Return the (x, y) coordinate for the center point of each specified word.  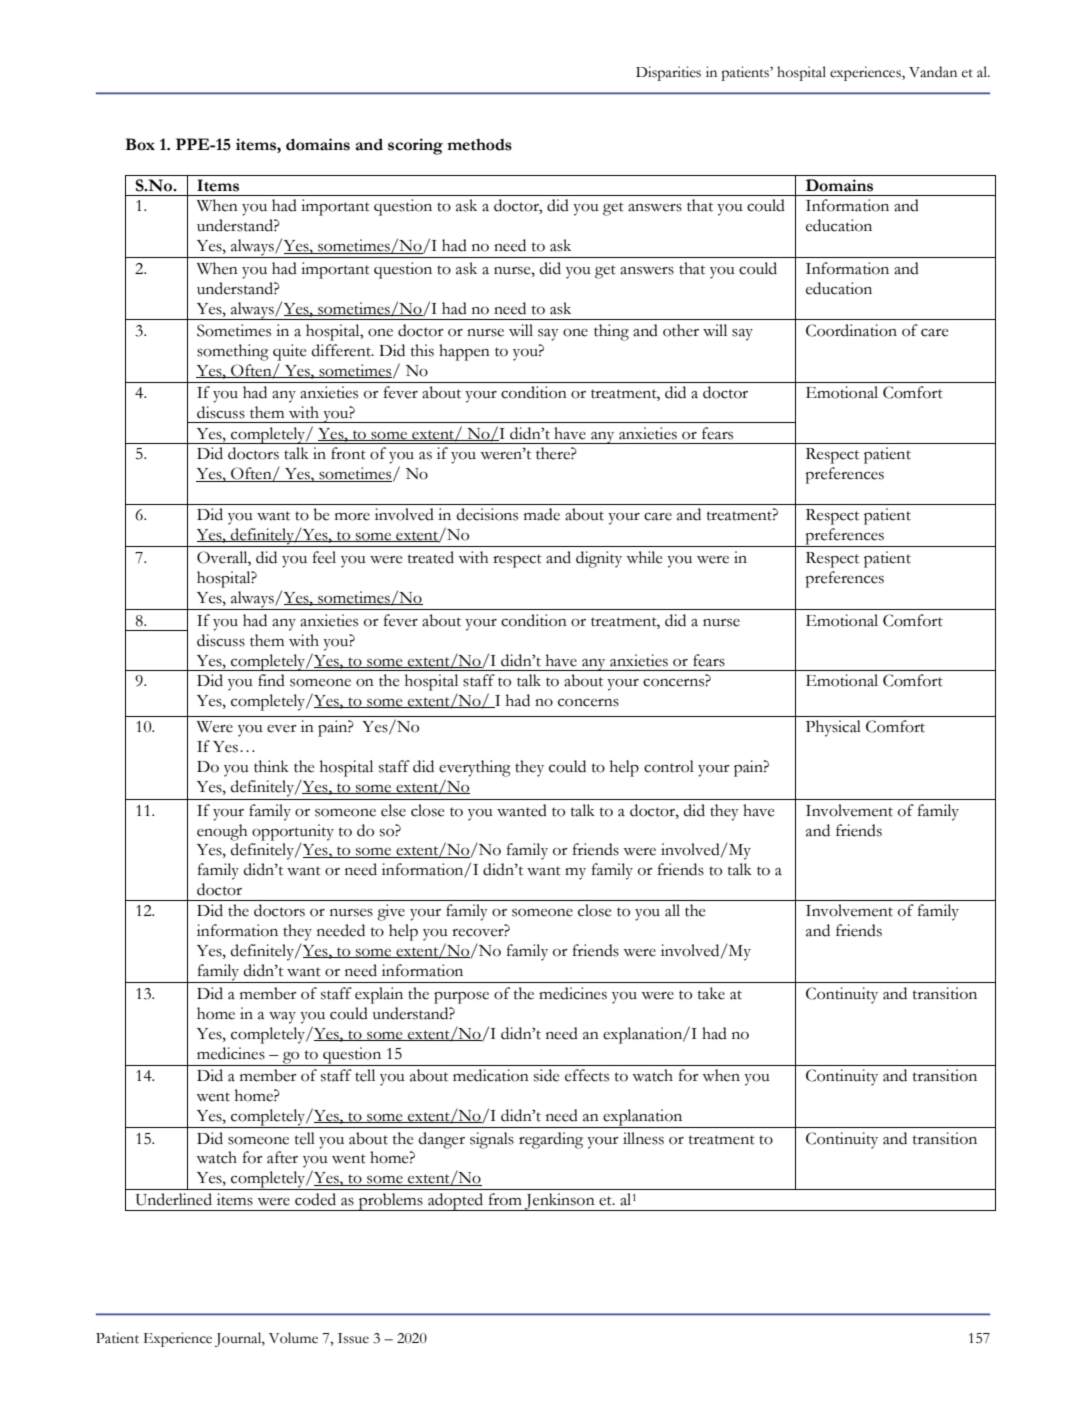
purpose (461, 998)
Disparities (668, 73)
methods (479, 145)
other (681, 330)
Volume (293, 1338)
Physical (833, 728)
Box (140, 144)
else (393, 810)
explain (379, 995)
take (711, 993)
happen (464, 352)
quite (289, 352)
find (271, 680)
